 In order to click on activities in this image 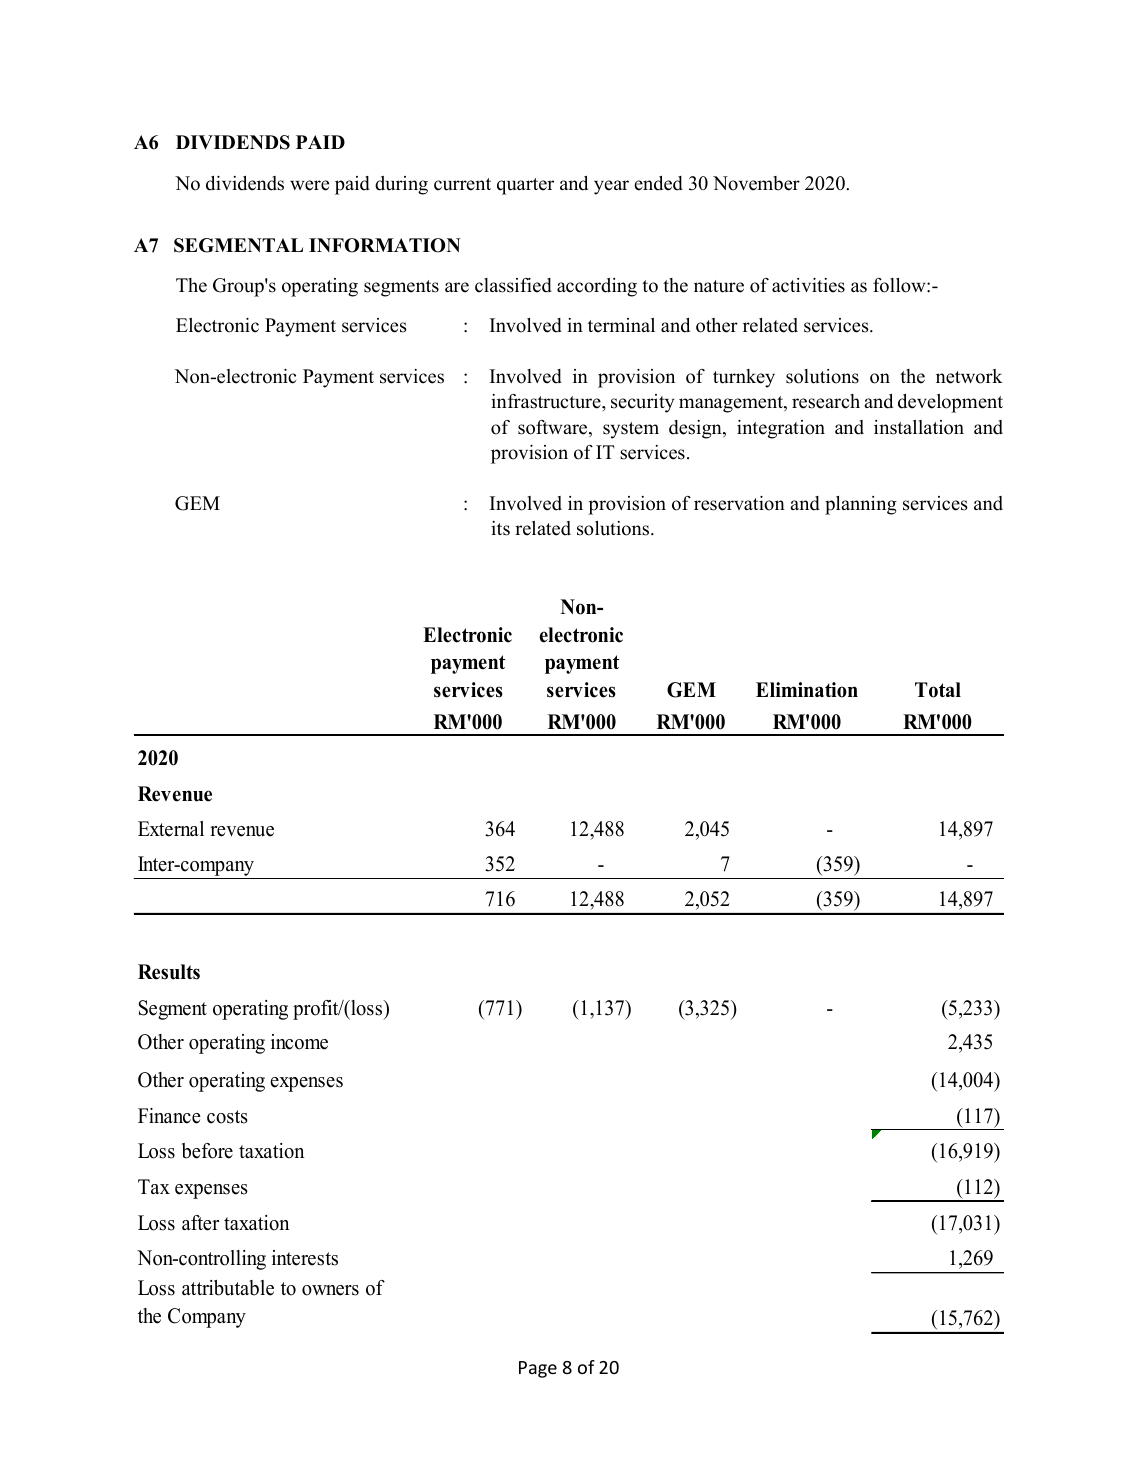, I will do `click(808, 285)`.
